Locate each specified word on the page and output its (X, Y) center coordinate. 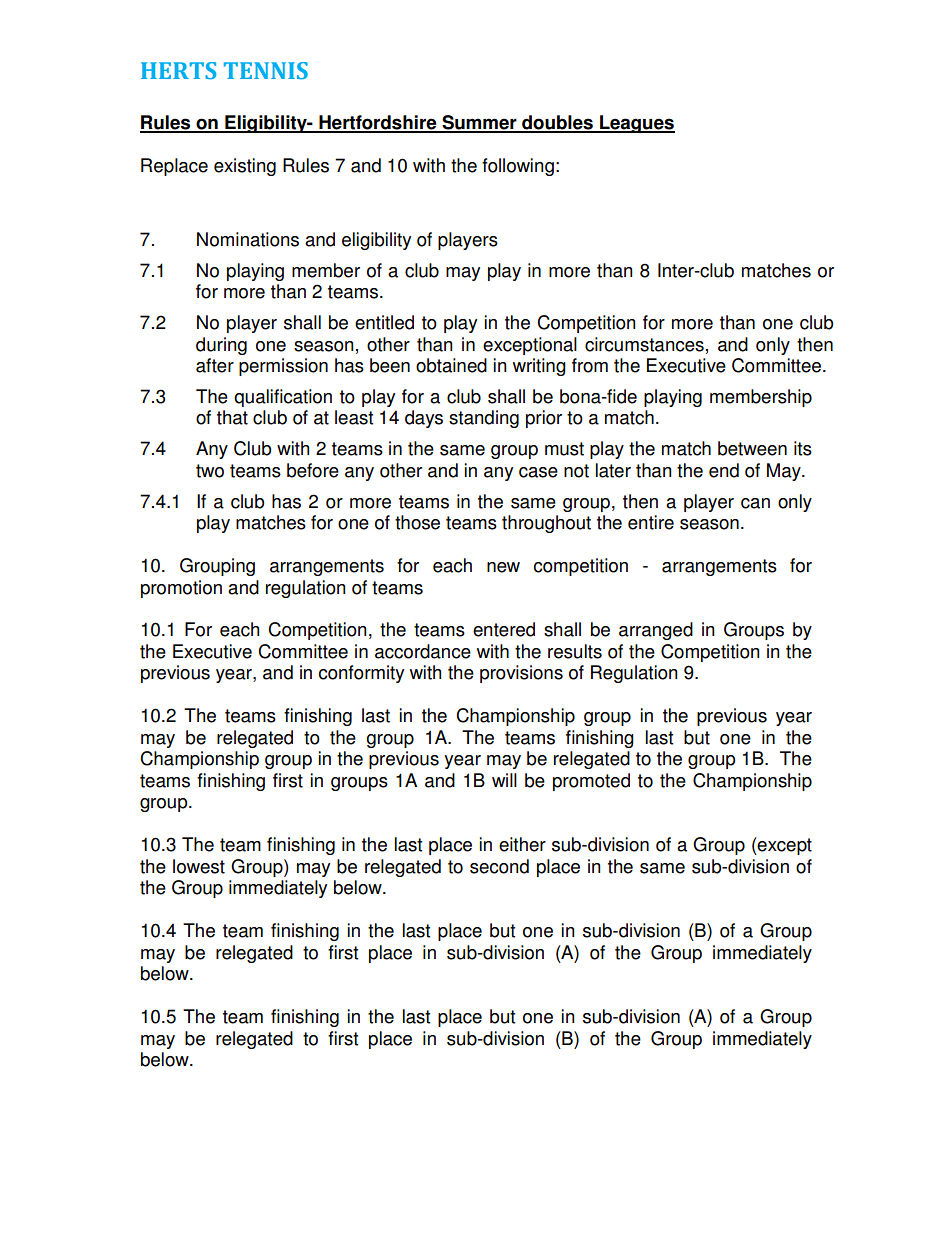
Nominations (248, 239)
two (210, 471)
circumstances (644, 344)
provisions (521, 674)
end (724, 470)
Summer (479, 123)
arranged (656, 631)
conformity (361, 674)
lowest (199, 866)
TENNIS (266, 70)
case (538, 472)
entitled (384, 322)
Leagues (636, 124)
